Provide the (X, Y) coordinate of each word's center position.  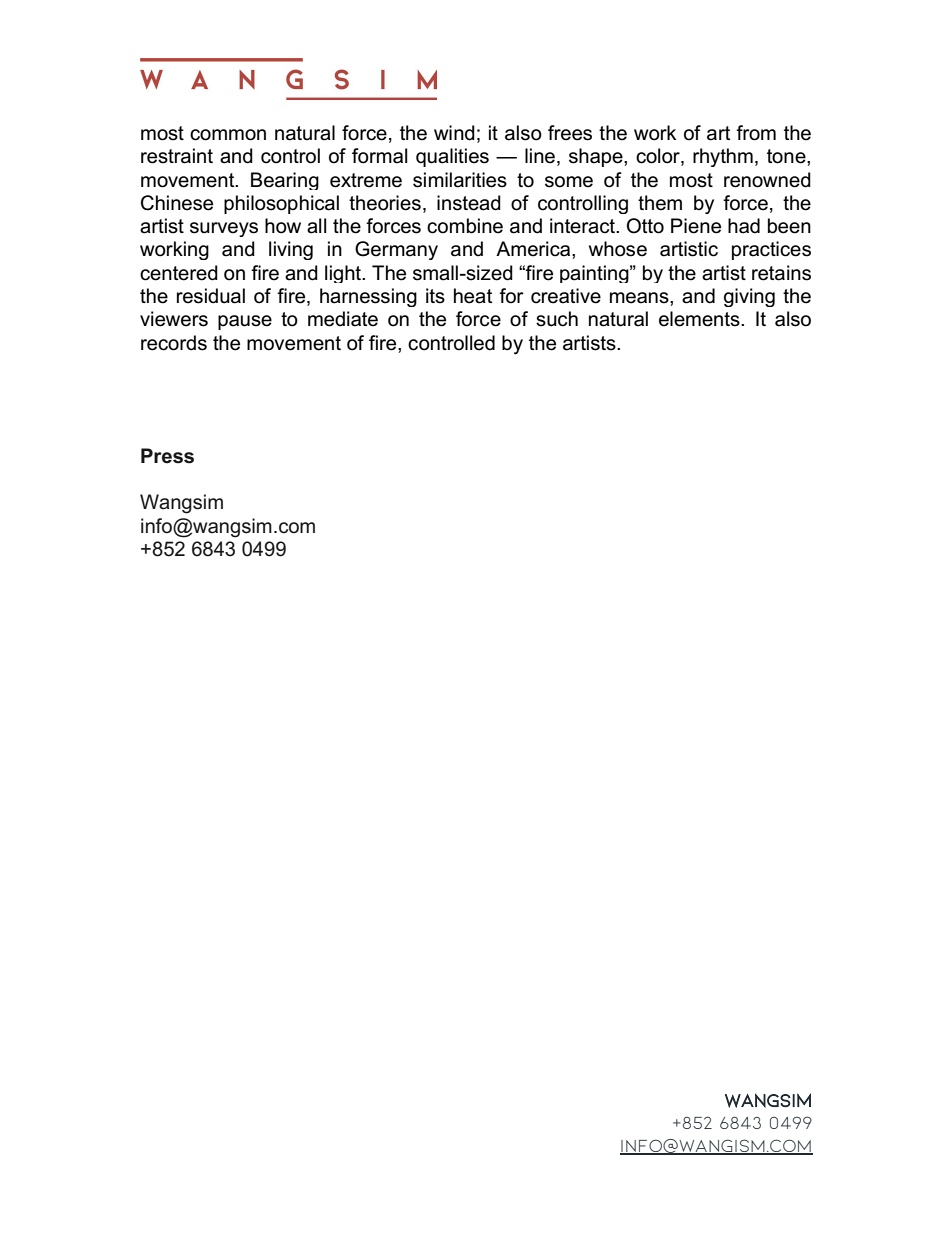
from (756, 133)
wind (454, 133)
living (291, 250)
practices (771, 250)
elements (700, 319)
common (228, 135)
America (534, 249)
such (557, 319)
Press (167, 456)
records (174, 343)
